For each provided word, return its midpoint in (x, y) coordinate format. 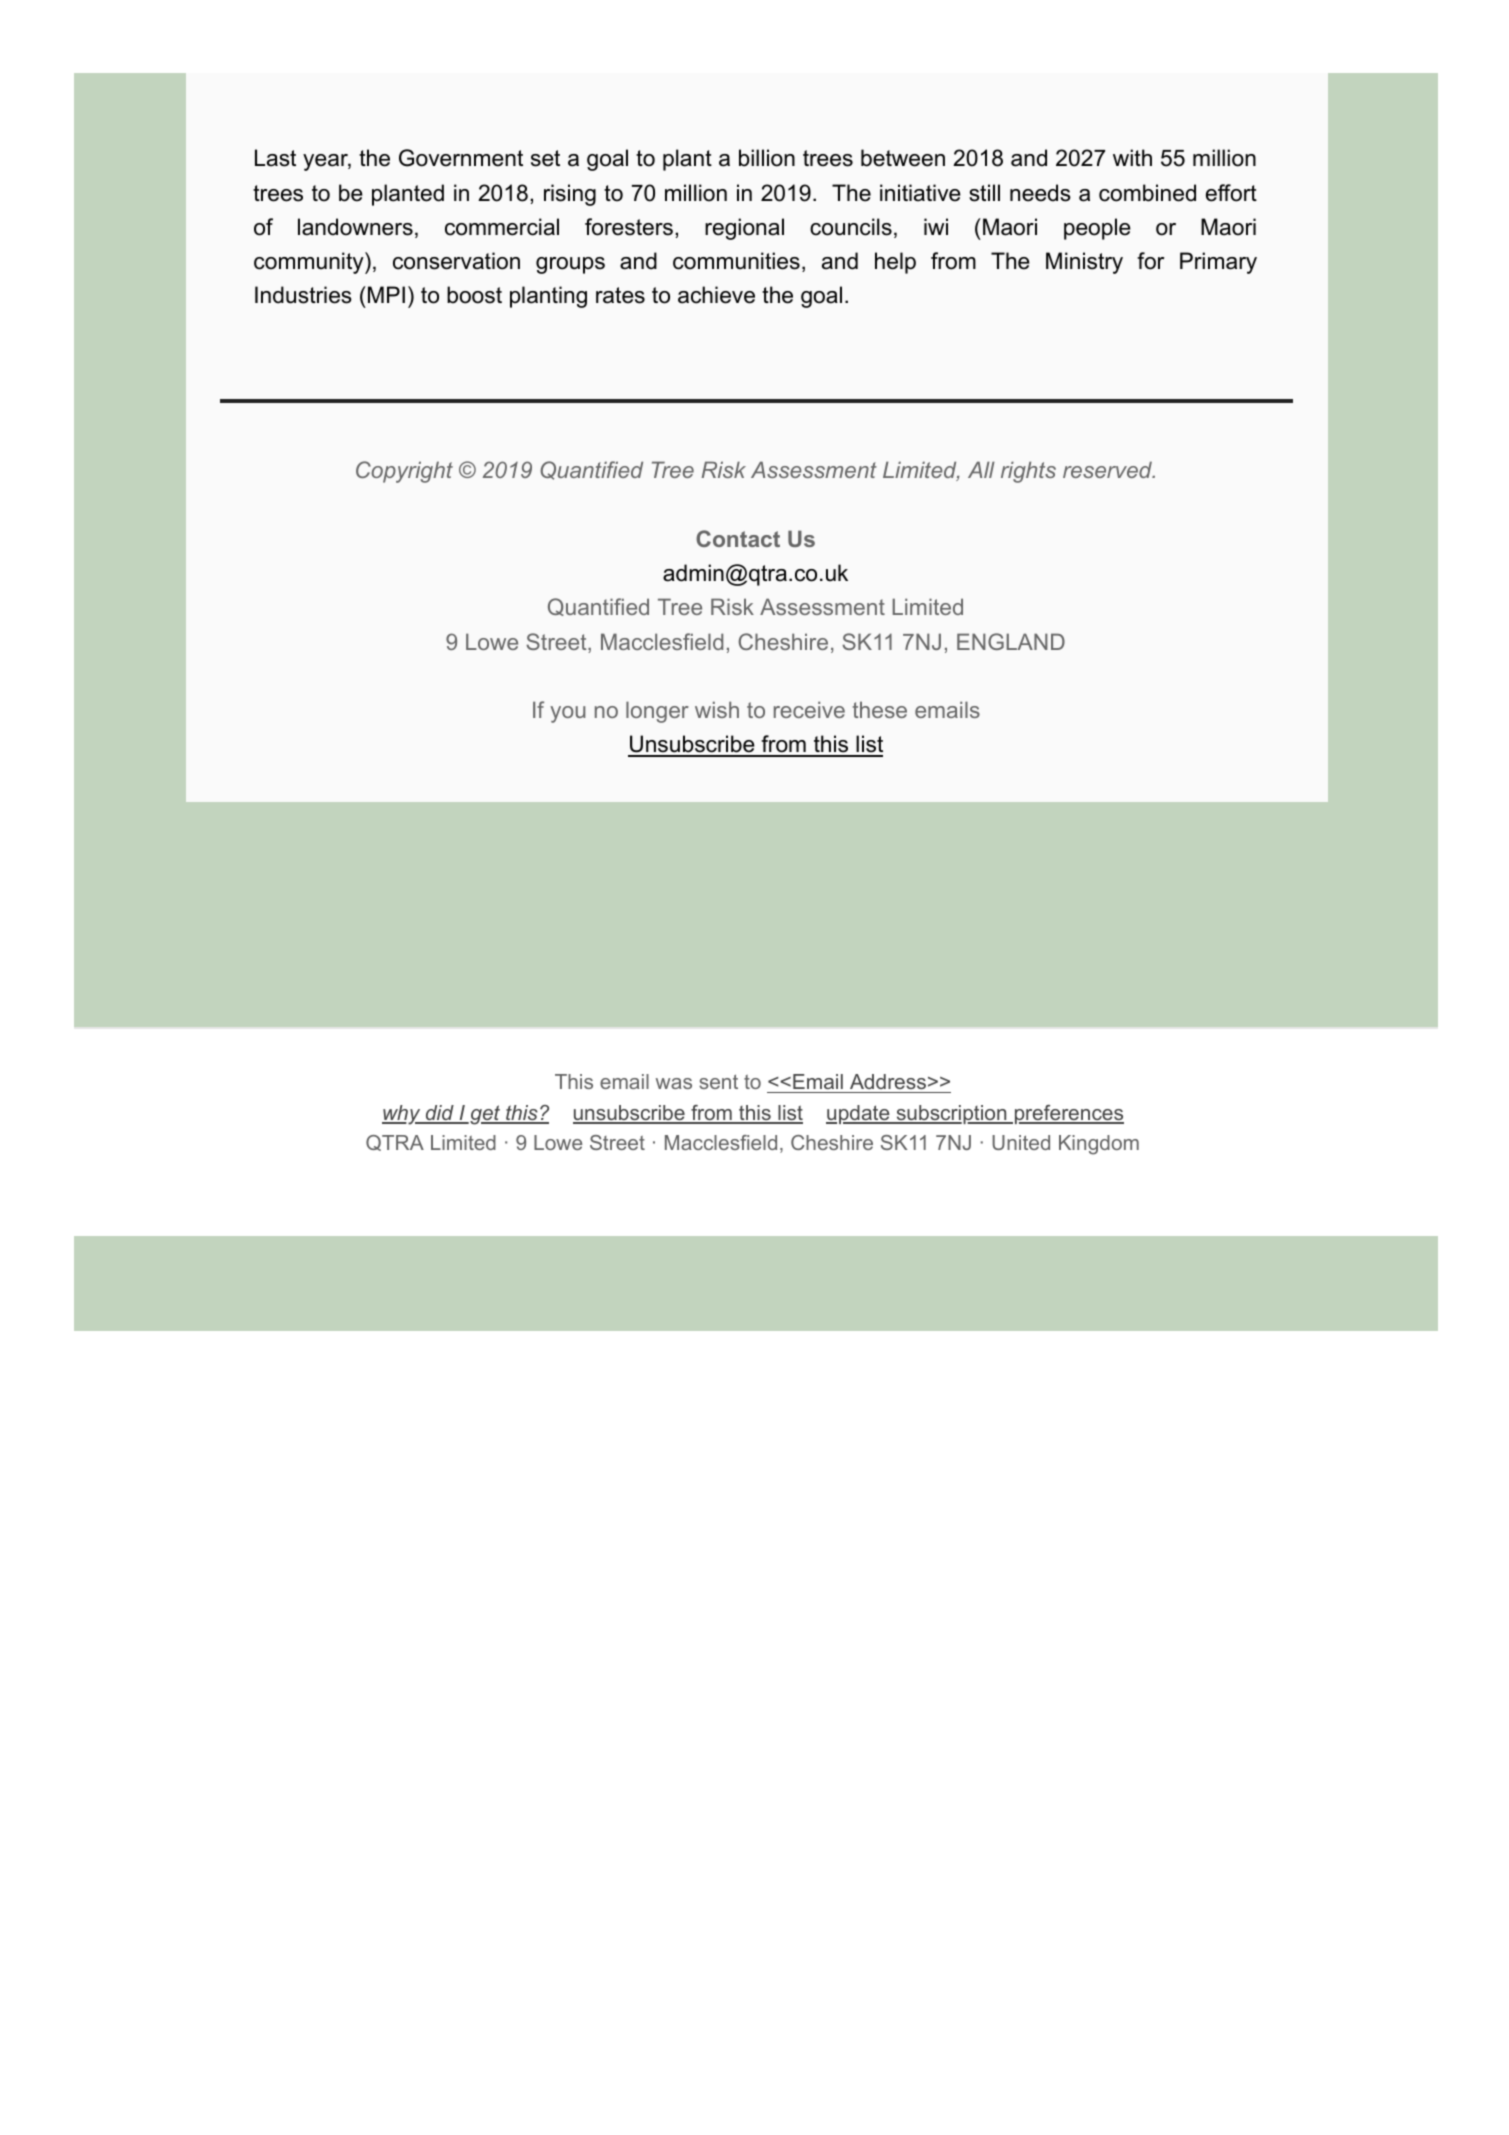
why (402, 1115)
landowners (355, 227)
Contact (738, 538)
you (567, 714)
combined (1147, 193)
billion (767, 158)
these (880, 709)
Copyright (404, 472)
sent (718, 1081)
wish (717, 709)
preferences (1068, 1114)
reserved (1108, 469)
